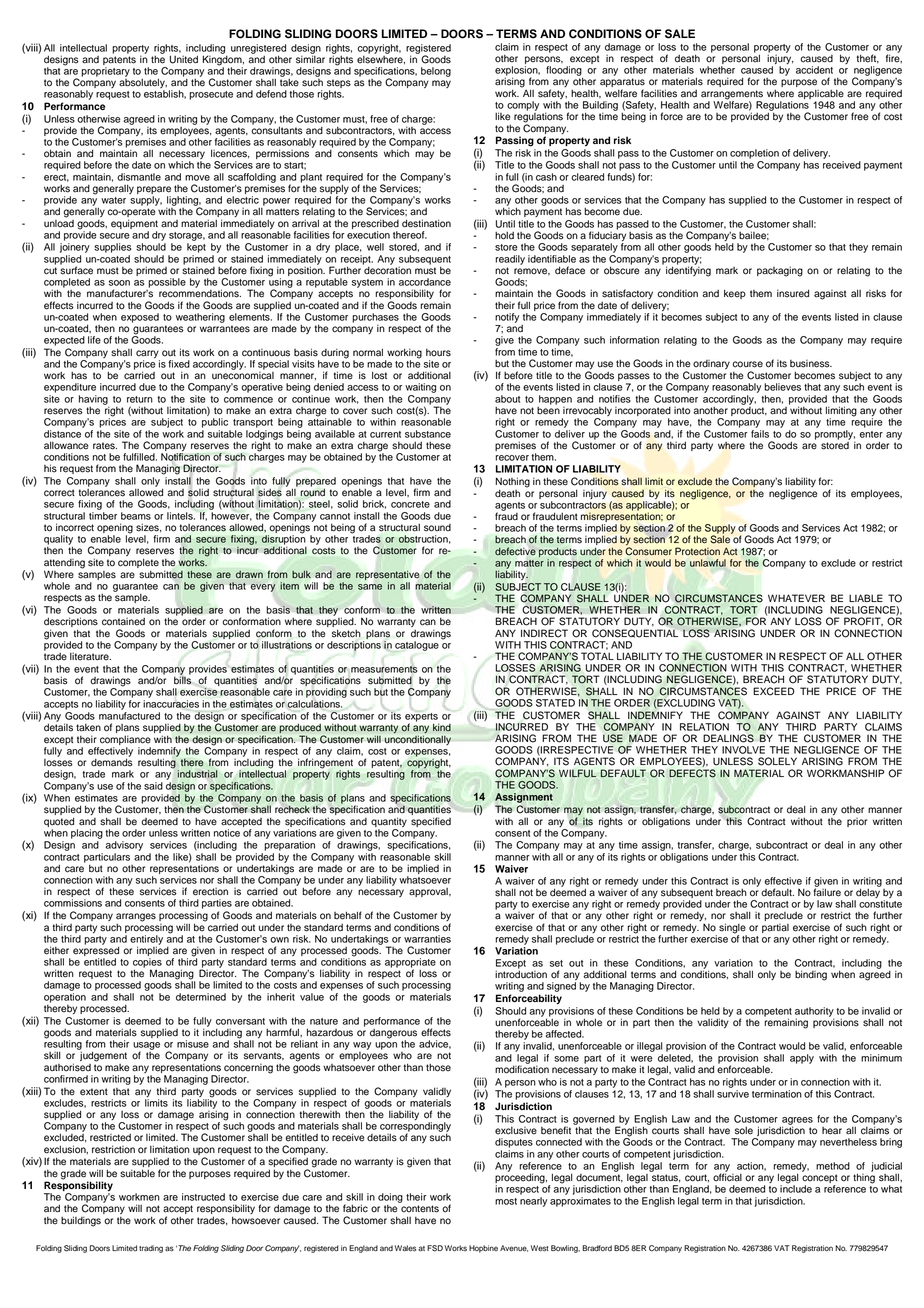 The width and height of the page is (924, 1308). Describe the element at coordinates (211, 95) in the page. I see `prosecute` at that location.
